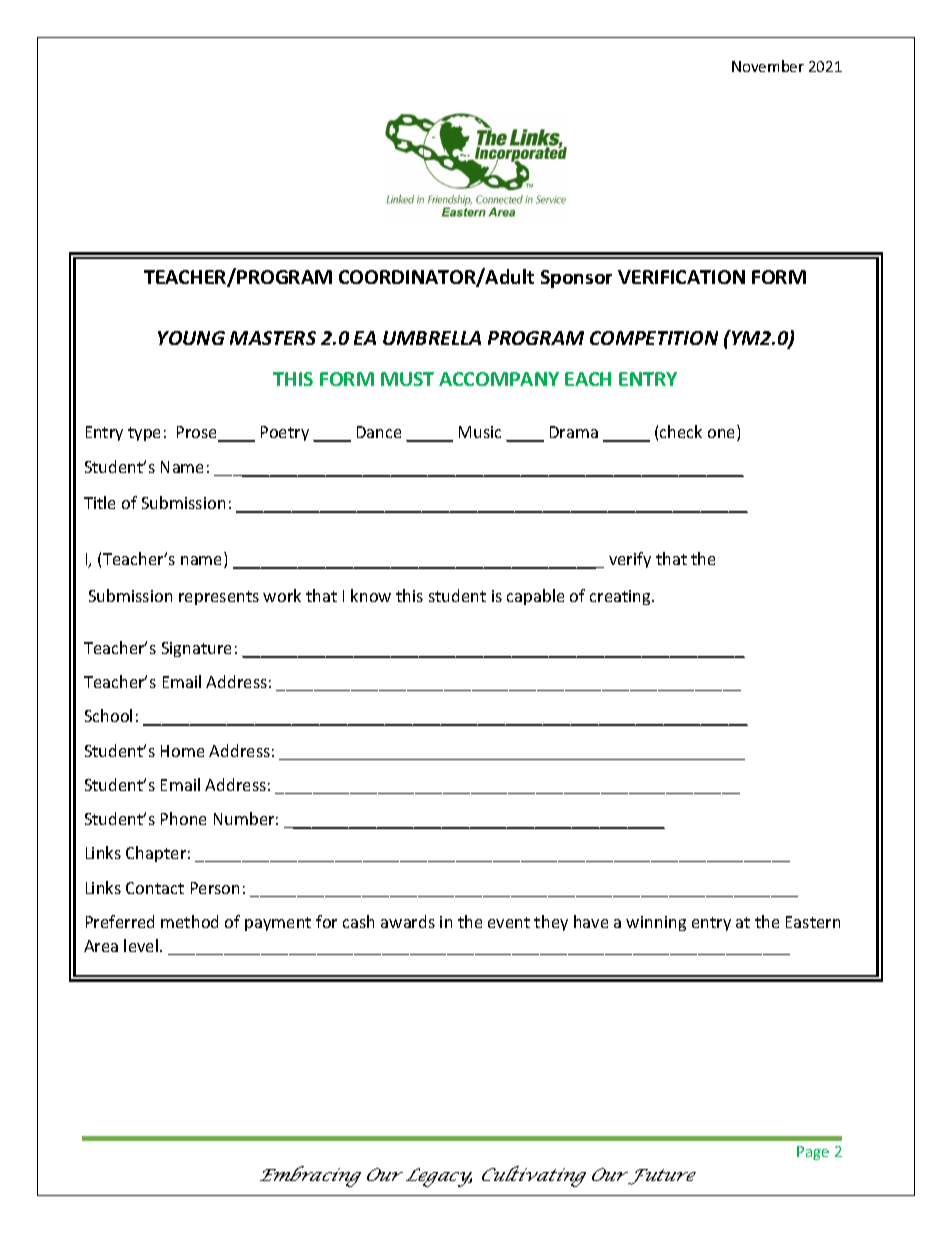 Image resolution: width=952 pixels, height=1233 pixels. I want to click on represents, so click(219, 598).
